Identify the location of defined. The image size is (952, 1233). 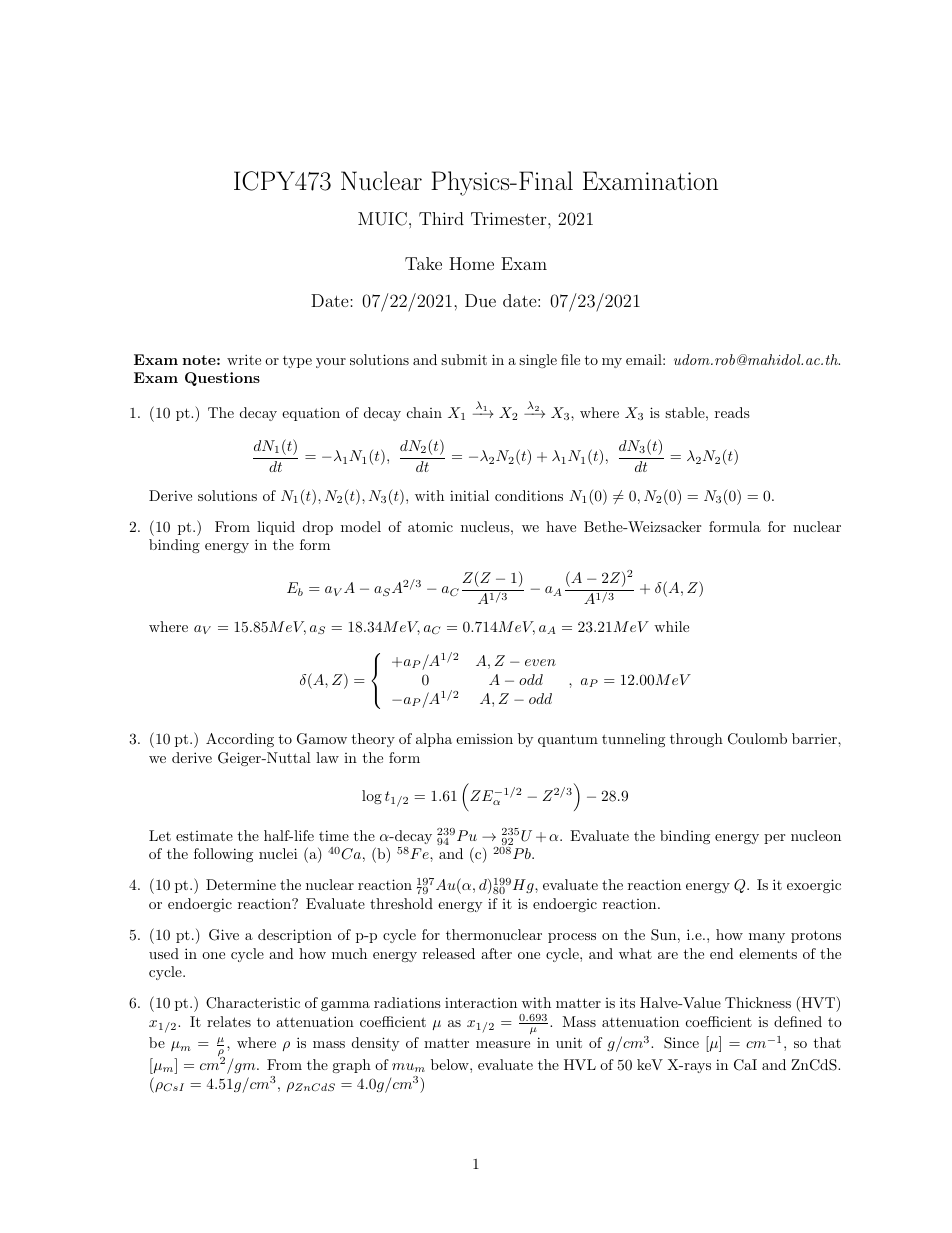
(798, 1021).
